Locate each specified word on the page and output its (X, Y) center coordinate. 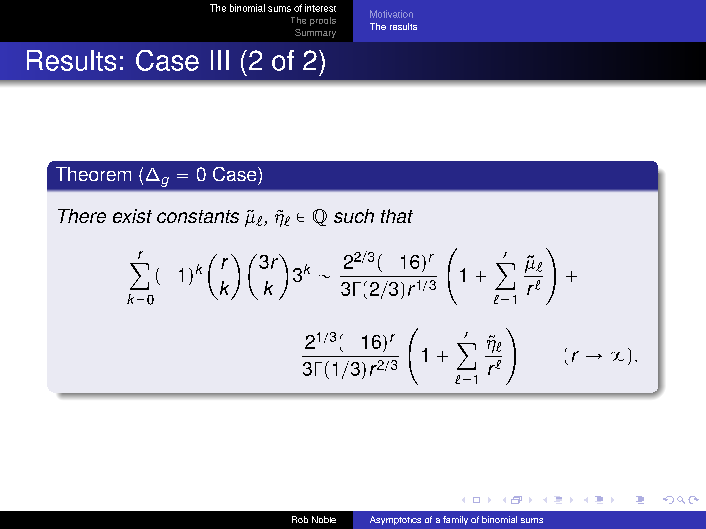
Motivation (391, 14)
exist (132, 216)
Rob (300, 519)
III (220, 60)
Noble (324, 519)
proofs (323, 21)
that (397, 216)
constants (198, 216)
